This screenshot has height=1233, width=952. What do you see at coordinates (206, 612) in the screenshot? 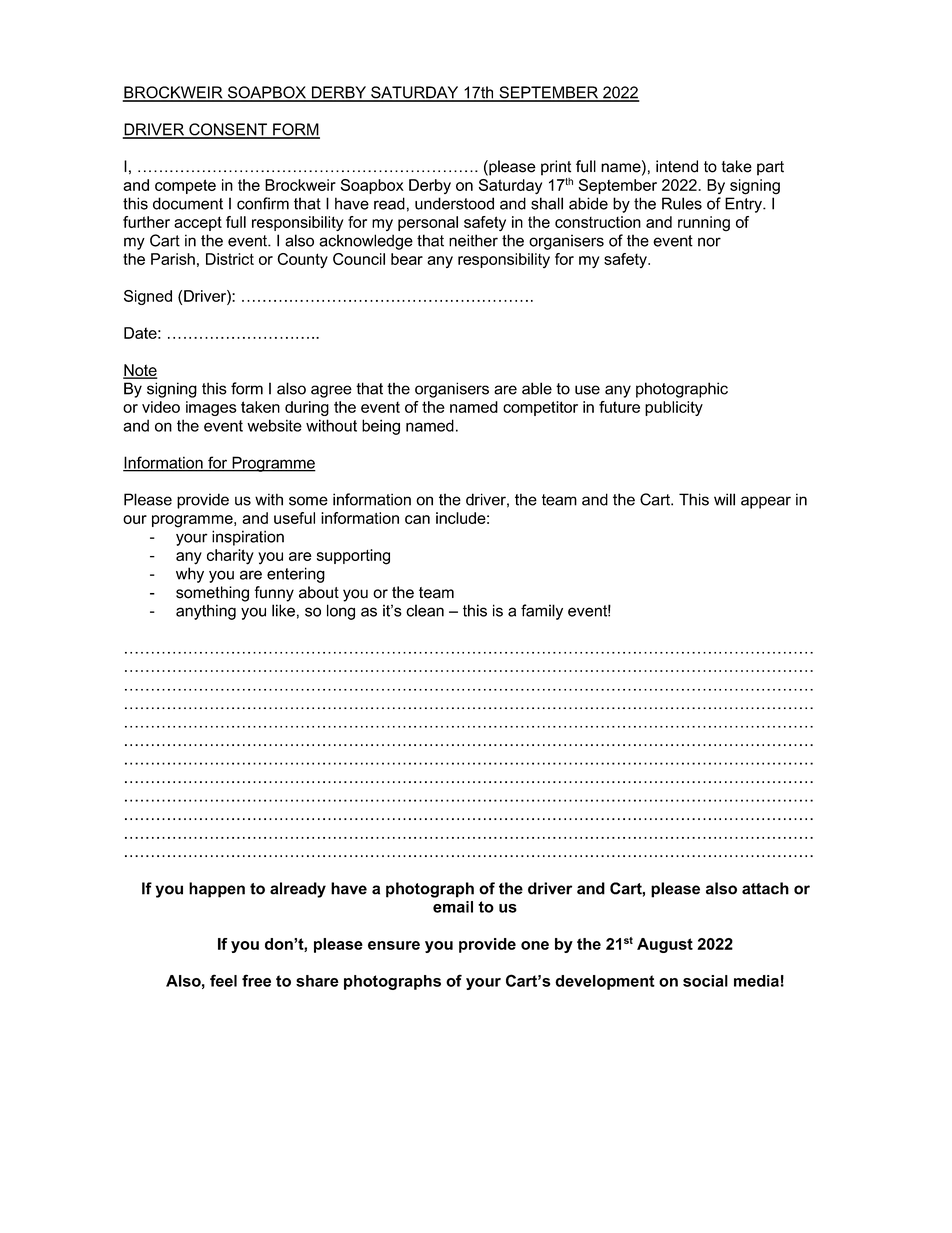
I see `anything` at bounding box center [206, 612].
